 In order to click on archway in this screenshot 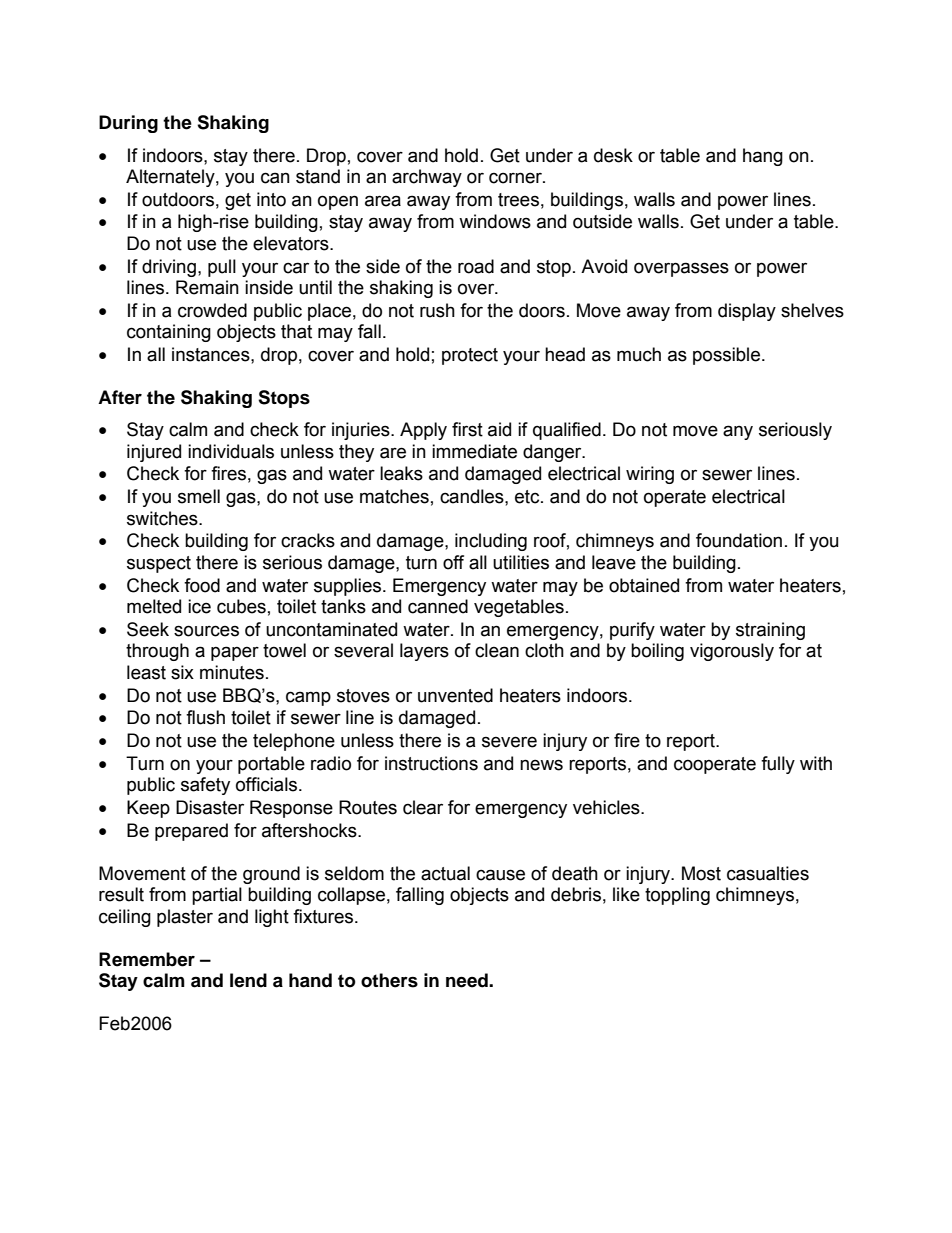, I will do `click(427, 178)`.
